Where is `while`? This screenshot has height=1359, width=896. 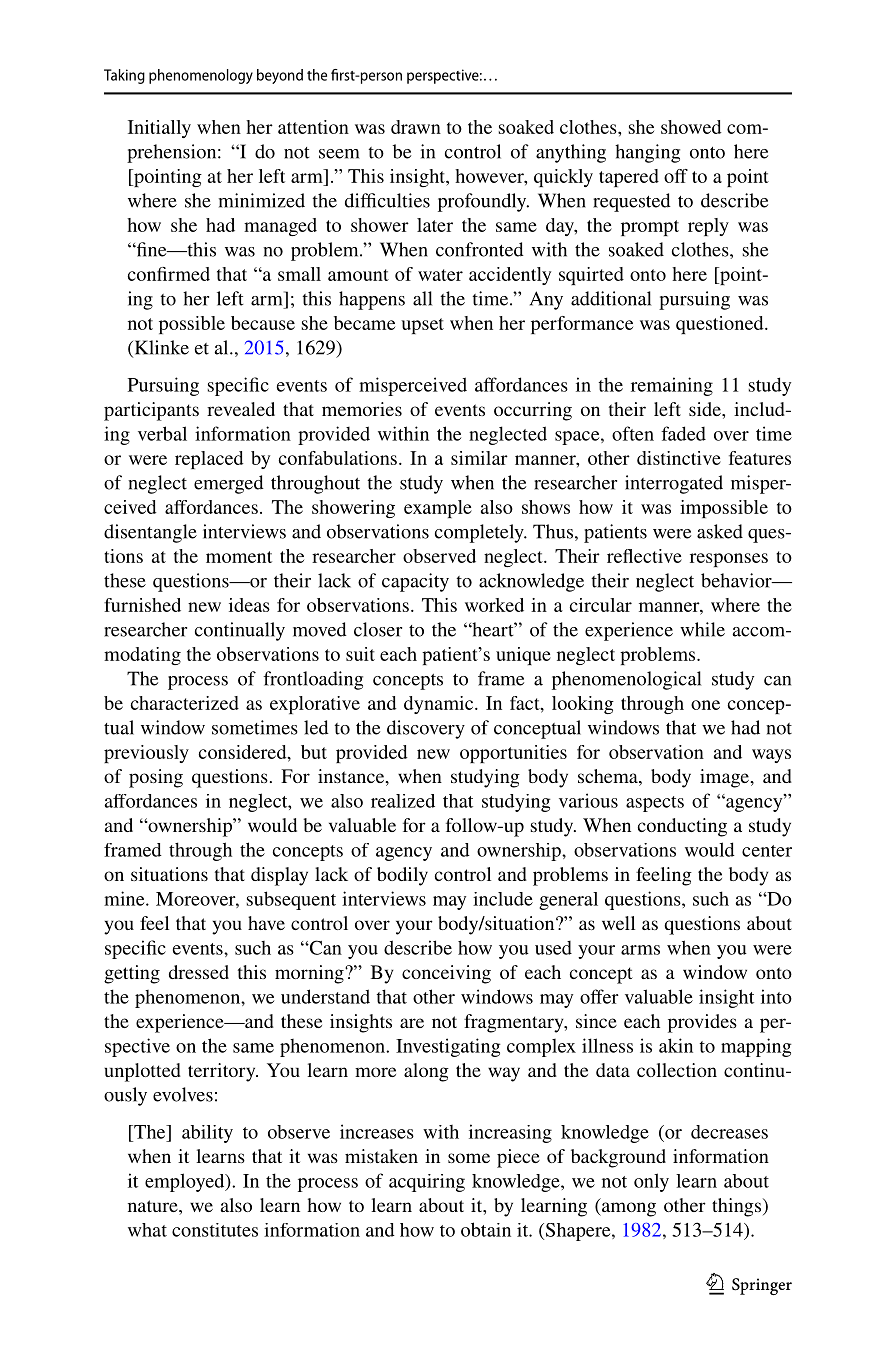 while is located at coordinates (702, 629).
